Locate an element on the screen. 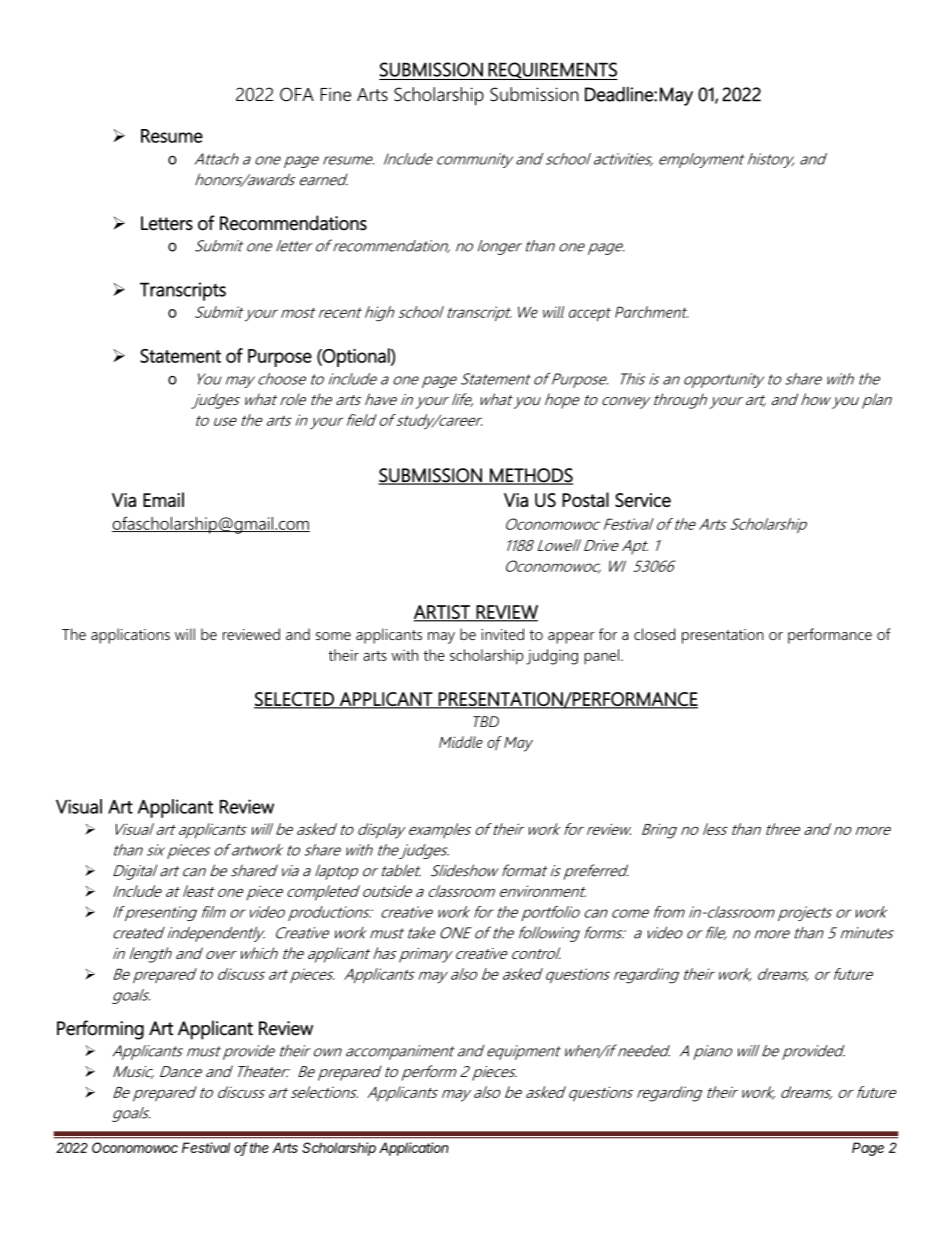  Deadline is located at coordinates (620, 94).
